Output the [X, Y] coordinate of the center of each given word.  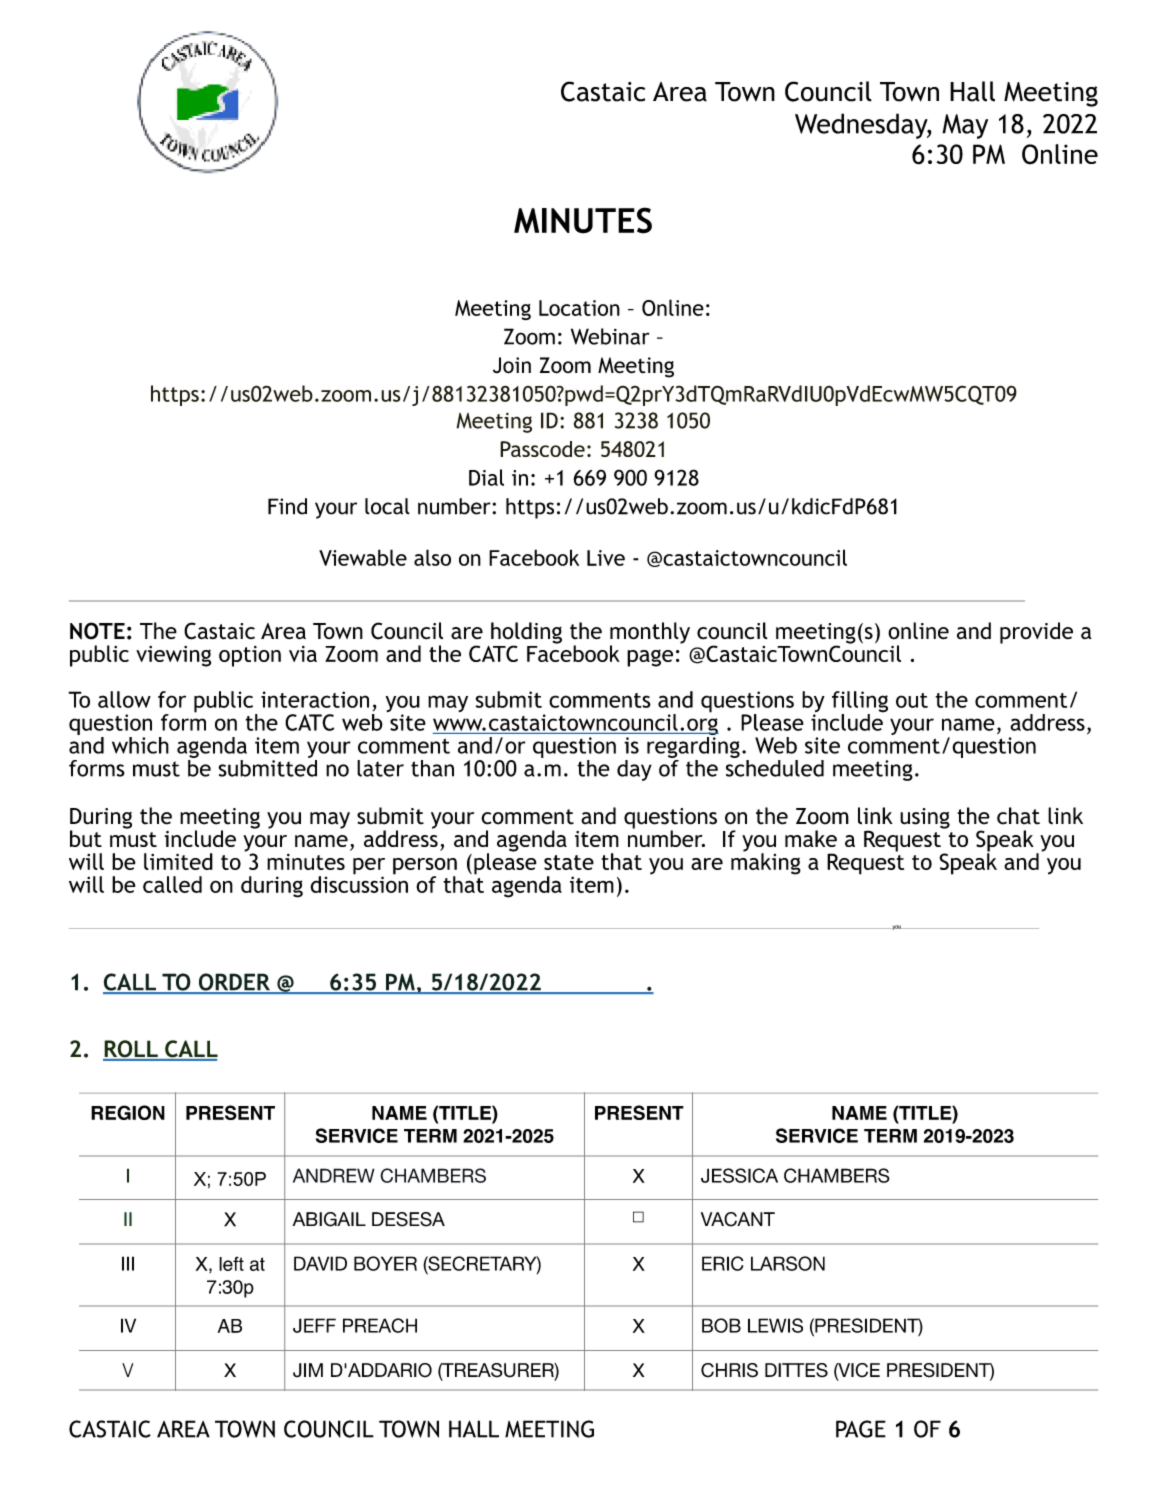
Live [606, 558]
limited [178, 861]
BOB [721, 1325]
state [569, 862]
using [925, 818]
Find [287, 506]
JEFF [314, 1325]
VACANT [738, 1219]
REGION [128, 1112]
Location [579, 308]
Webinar [610, 336]
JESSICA [739, 1175]
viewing [173, 656]
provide [1036, 633]
